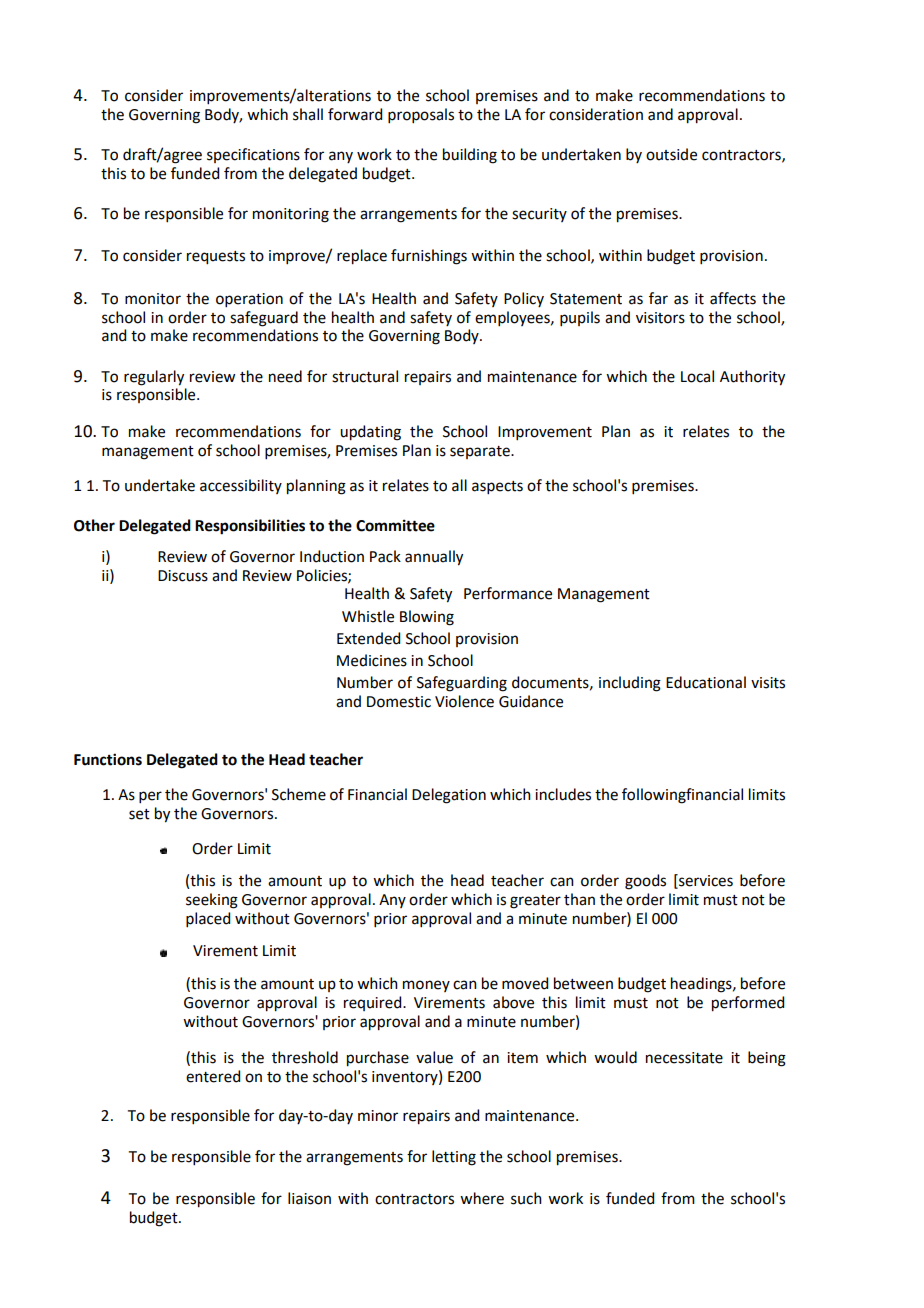  I want to click on Blowing, so click(427, 618).
